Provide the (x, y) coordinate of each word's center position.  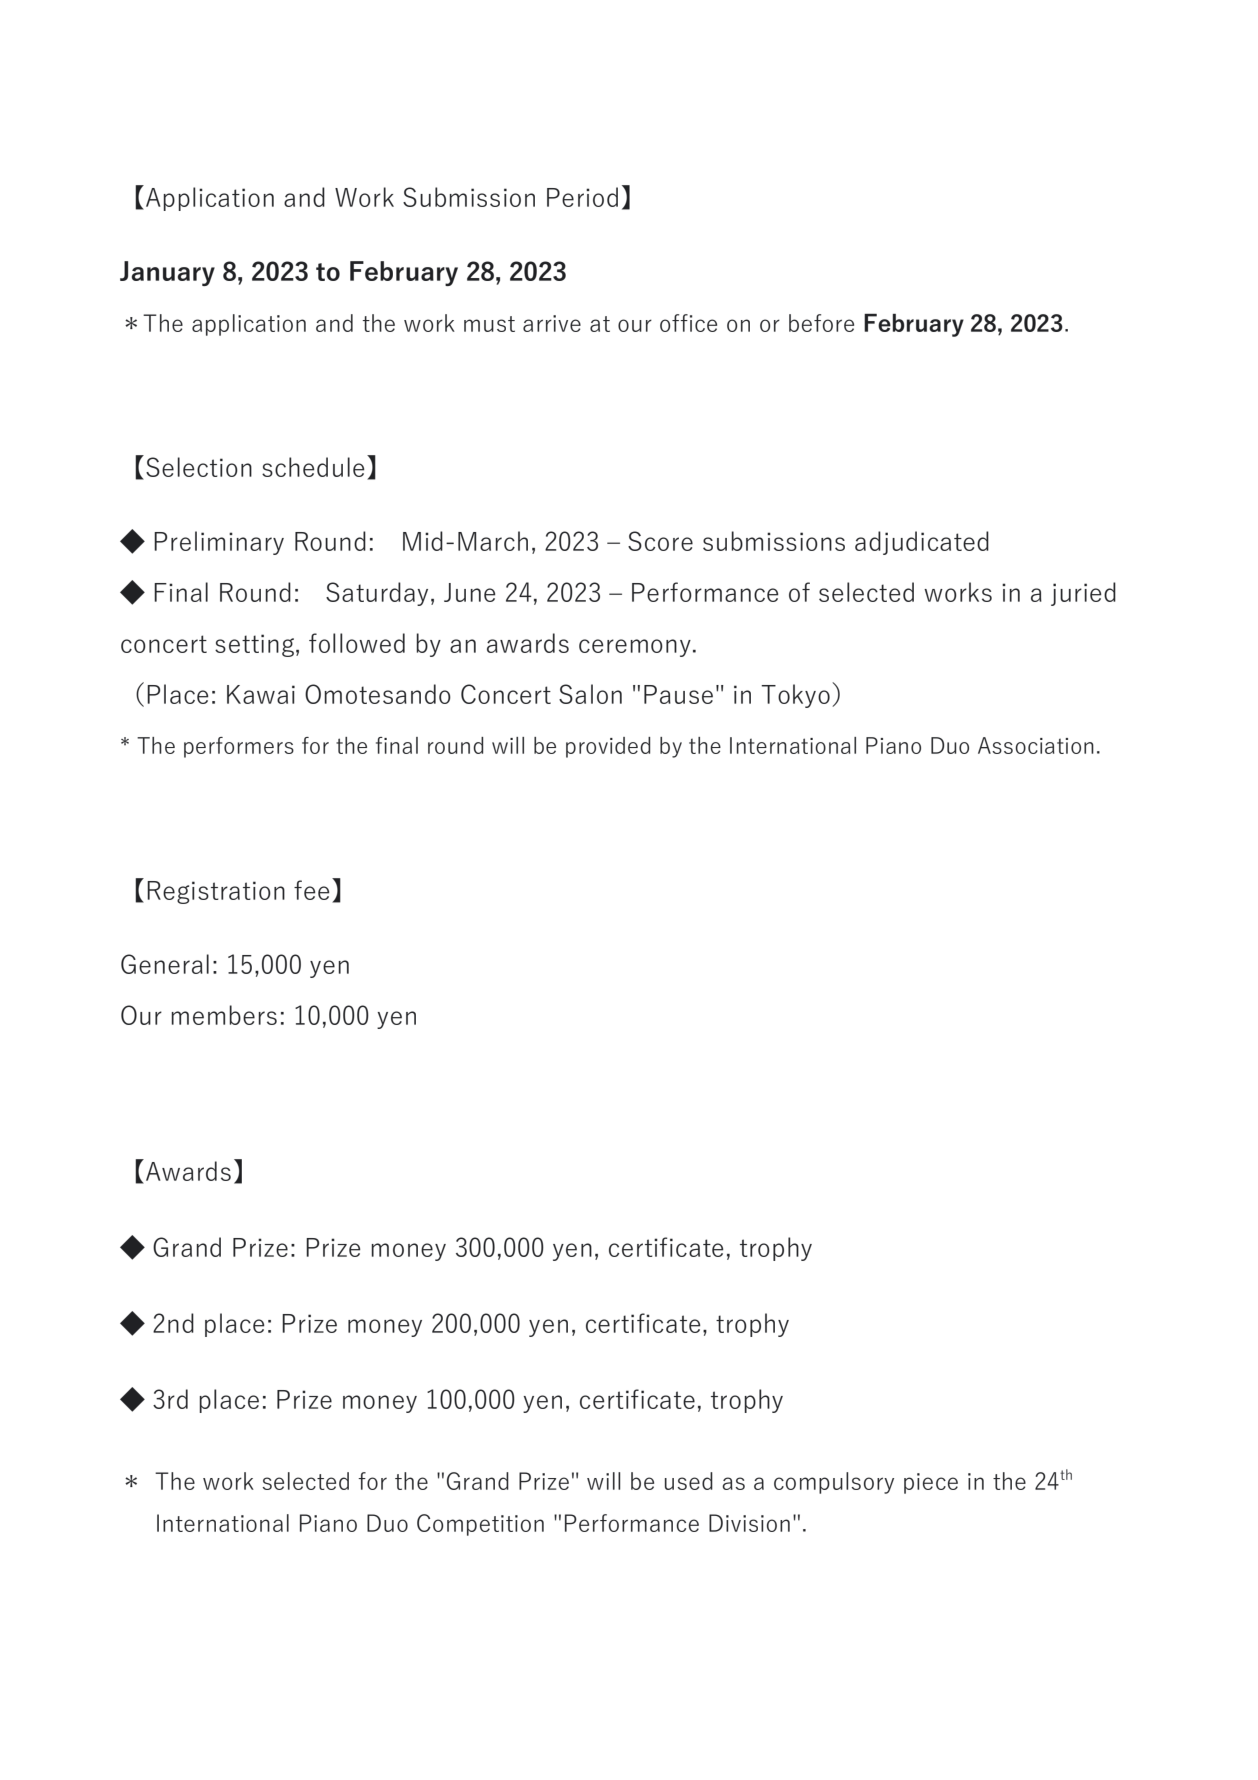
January (167, 273)
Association (1036, 745)
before (821, 323)
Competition (480, 1525)
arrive (552, 323)
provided (608, 747)
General (165, 964)
